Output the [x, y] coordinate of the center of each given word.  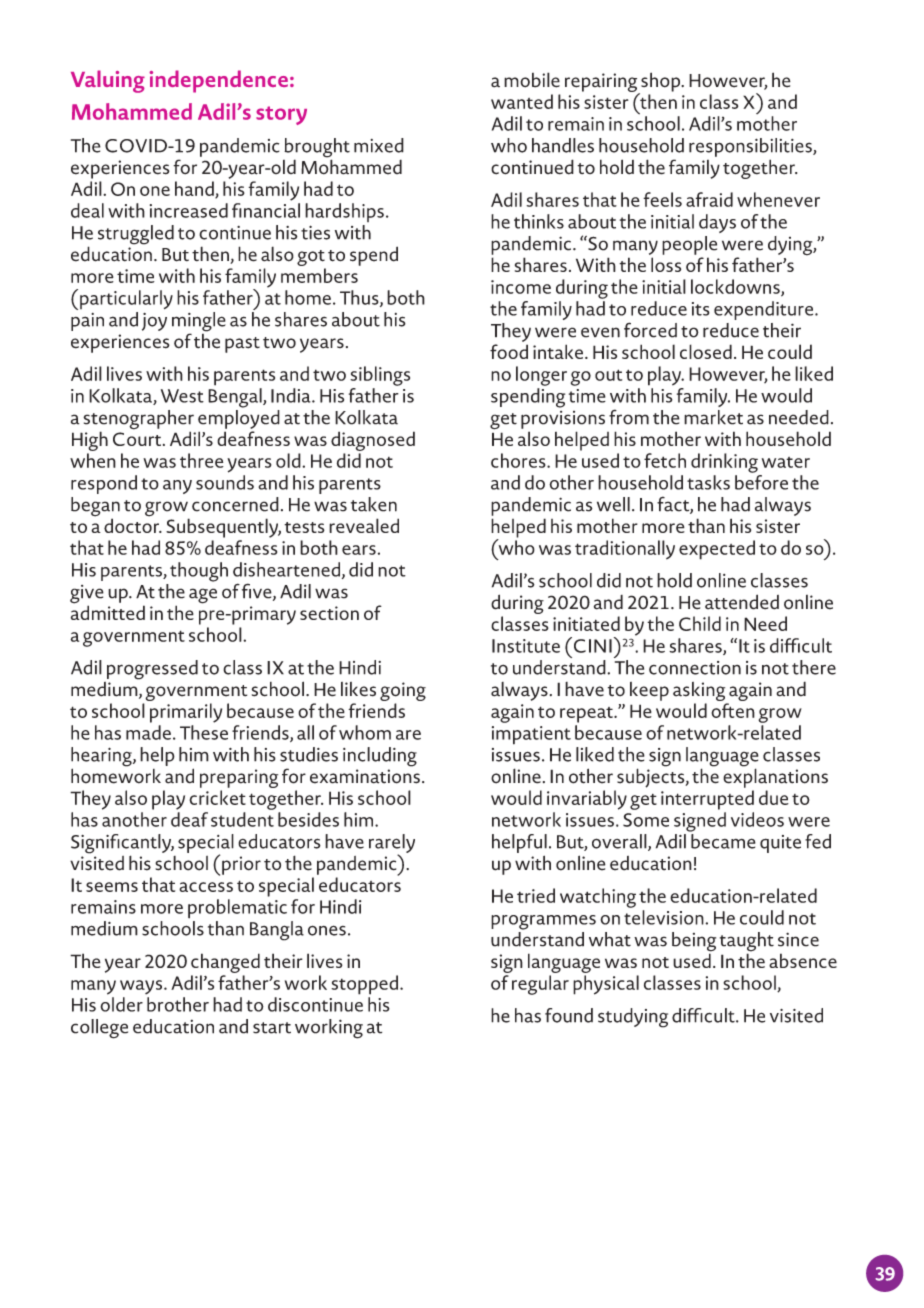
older [121, 1004]
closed [706, 351]
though [199, 572]
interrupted [707, 800]
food [509, 351]
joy [154, 322]
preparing [239, 780]
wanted [522, 101]
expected [717, 550]
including [380, 757]
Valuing [108, 81]
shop [661, 83]
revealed [364, 525]
